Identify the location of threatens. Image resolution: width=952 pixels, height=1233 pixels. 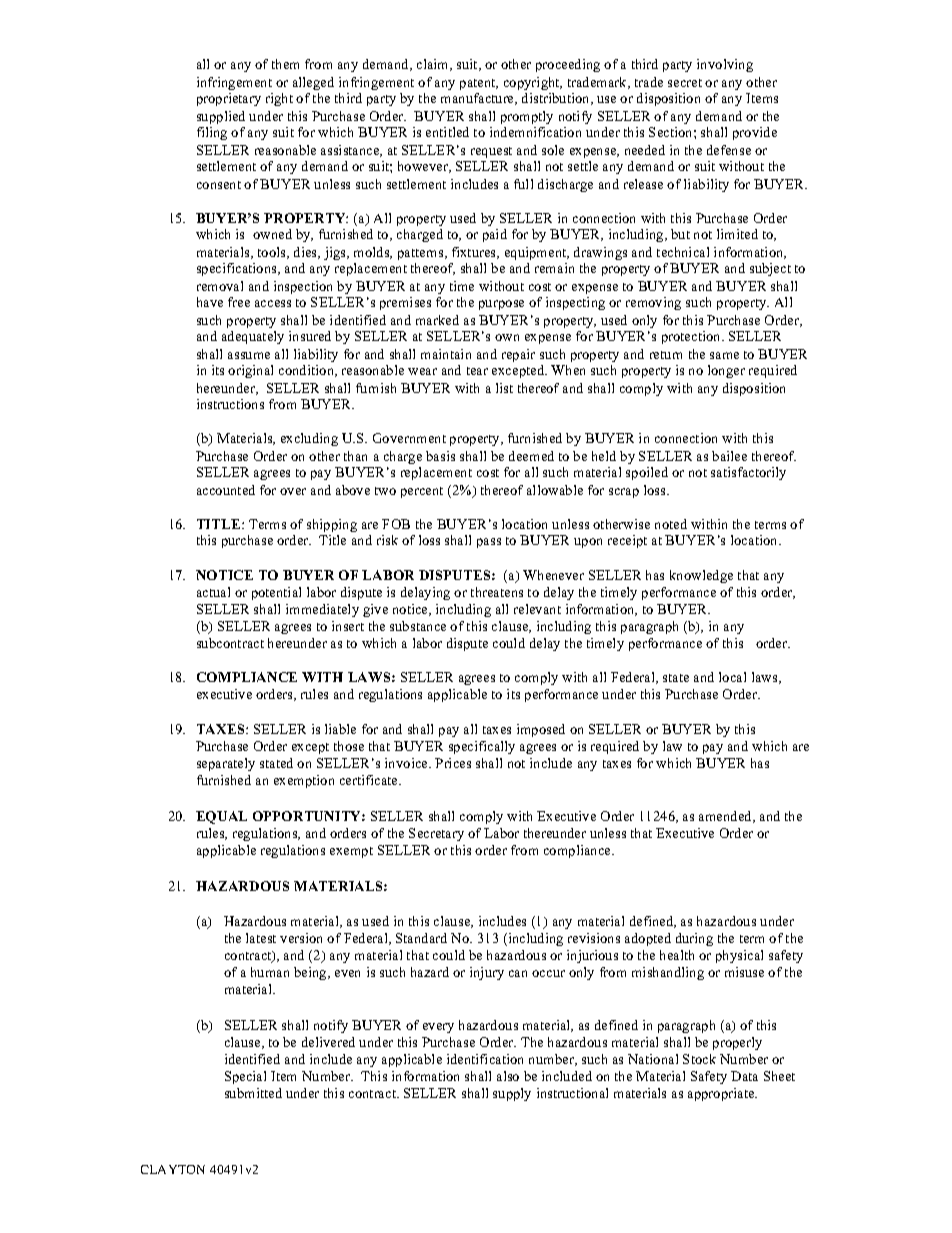
(497, 592).
